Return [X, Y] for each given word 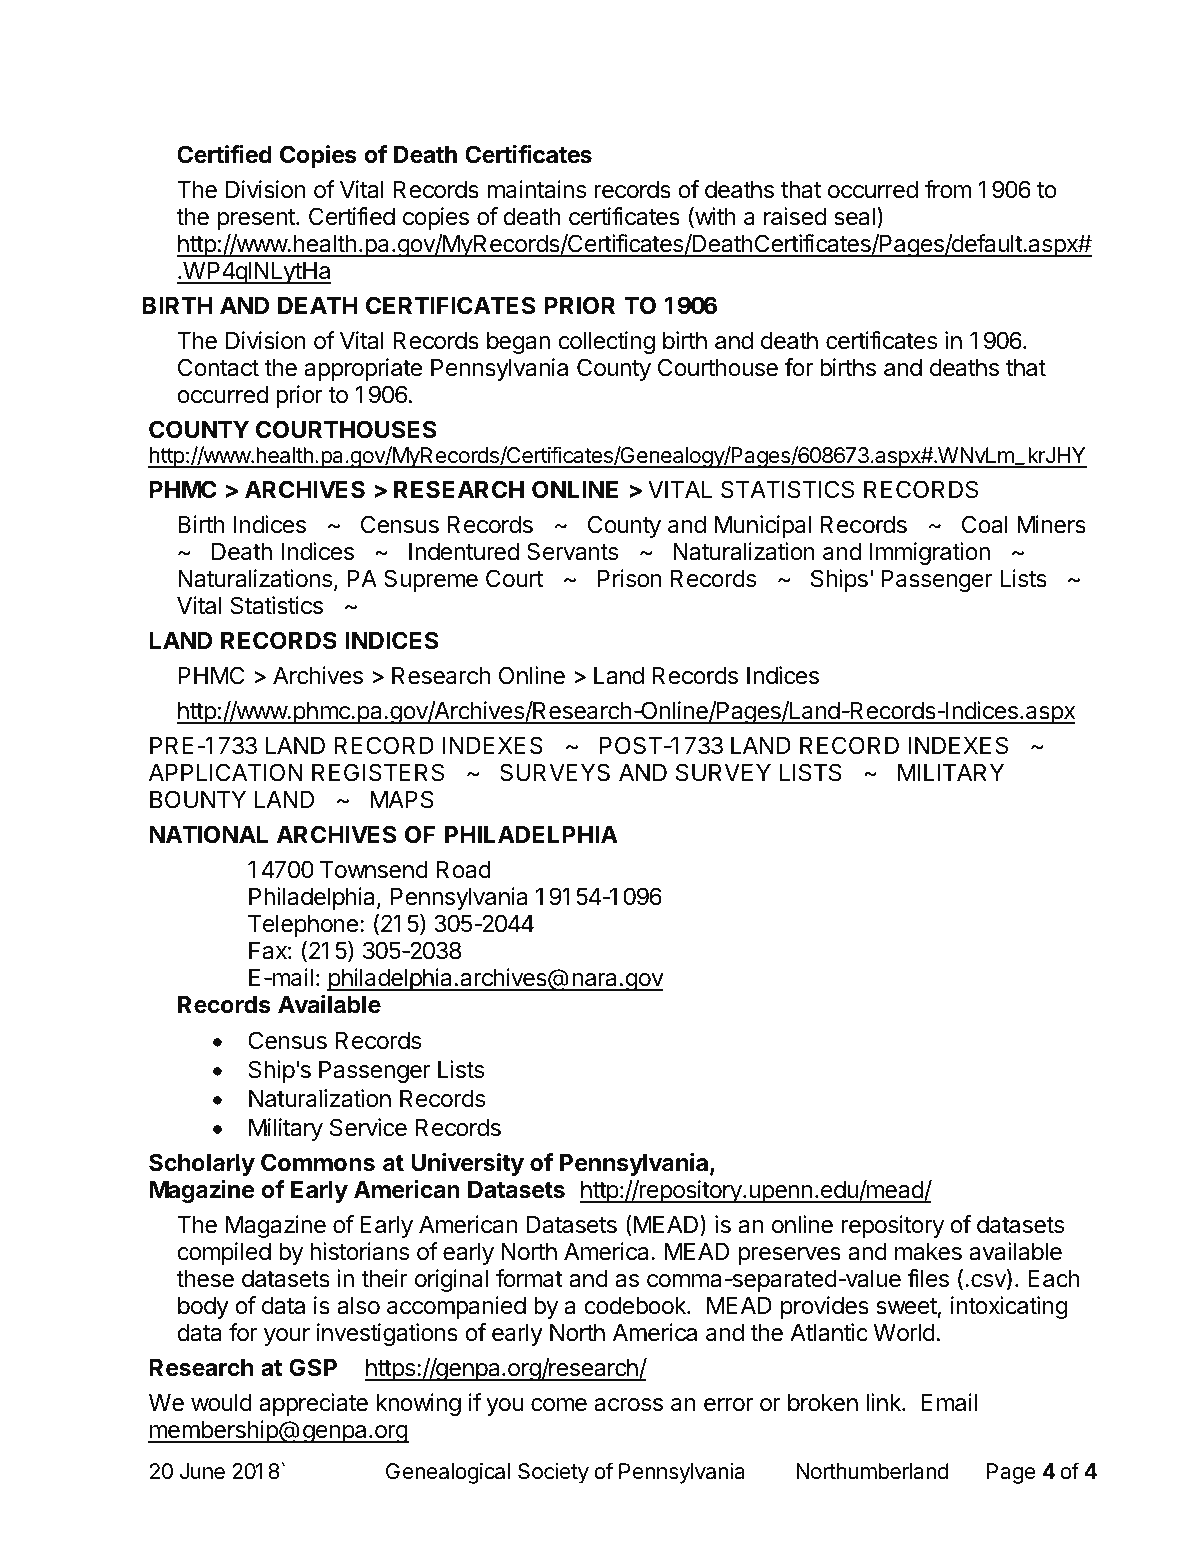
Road [463, 869]
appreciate [313, 1404]
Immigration [929, 553]
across [629, 1405]
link [884, 1402]
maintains [537, 189]
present [257, 219]
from [948, 189]
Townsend [374, 870]
